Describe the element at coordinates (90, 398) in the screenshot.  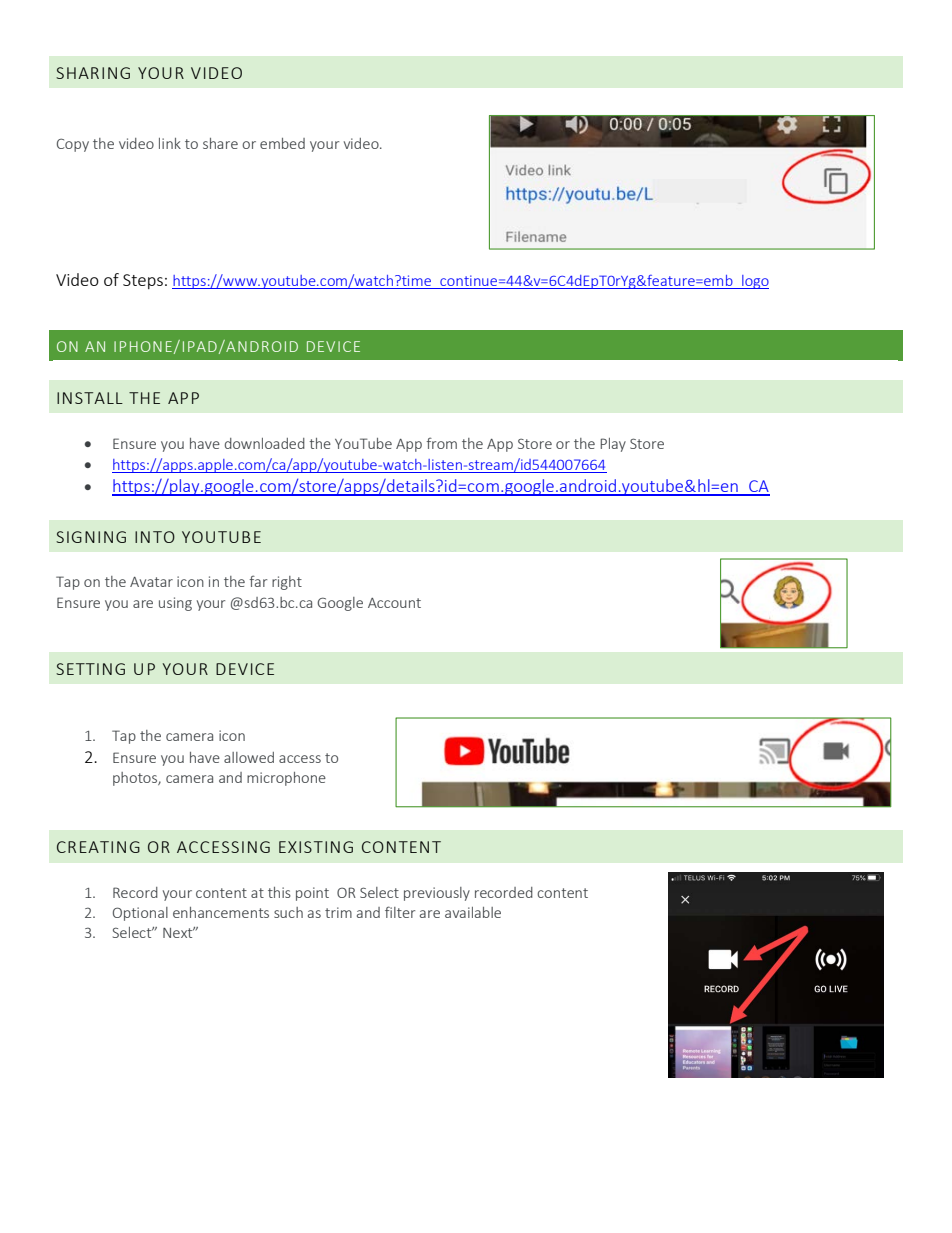
I see `INSTALL` at that location.
